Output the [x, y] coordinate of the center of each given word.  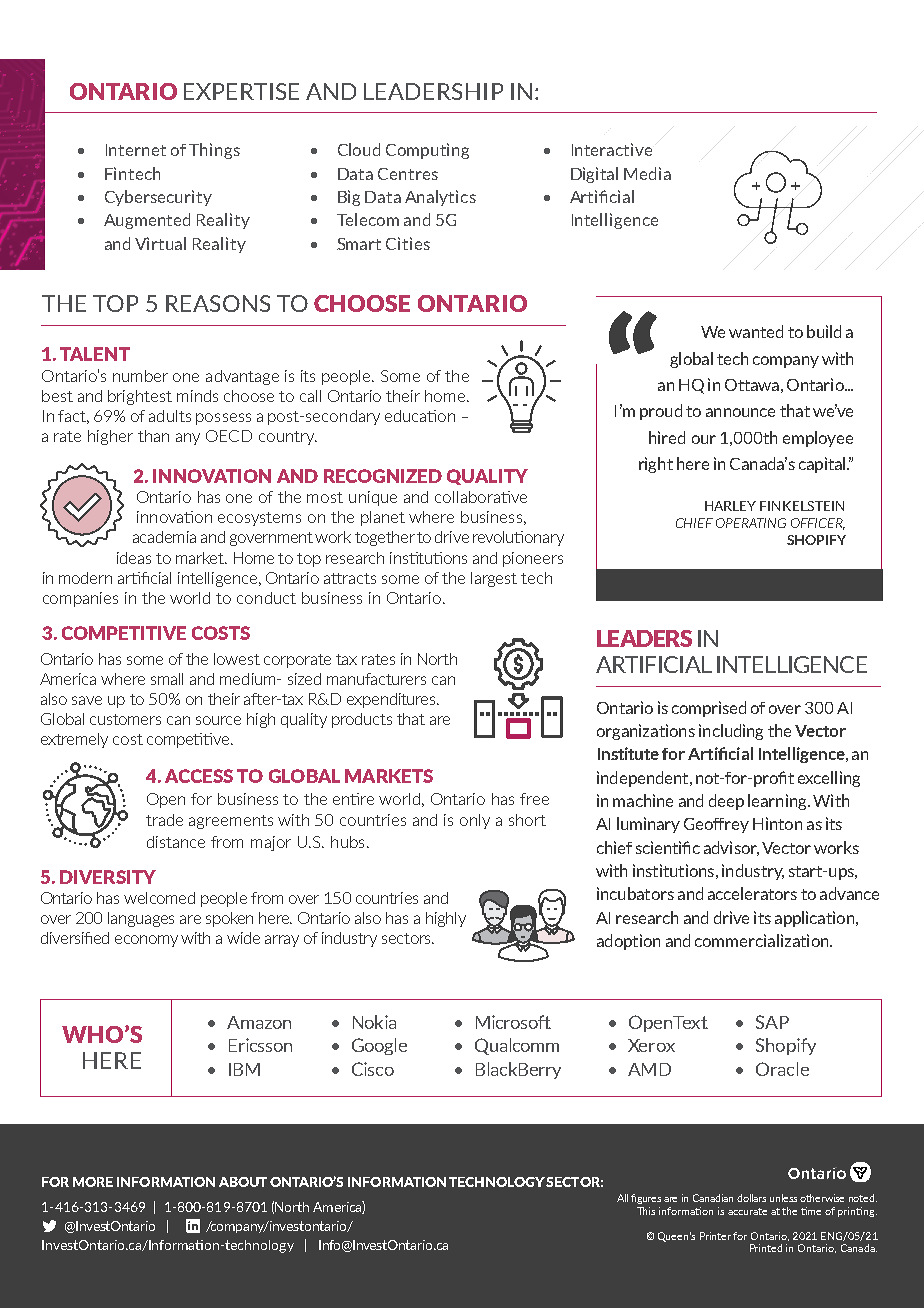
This [646, 1211]
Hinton [777, 823]
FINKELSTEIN [802, 506]
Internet [136, 150]
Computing [427, 151]
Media [647, 173]
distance [176, 842]
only [475, 821]
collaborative [481, 497]
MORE [93, 1182]
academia [164, 537]
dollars [751, 1198]
